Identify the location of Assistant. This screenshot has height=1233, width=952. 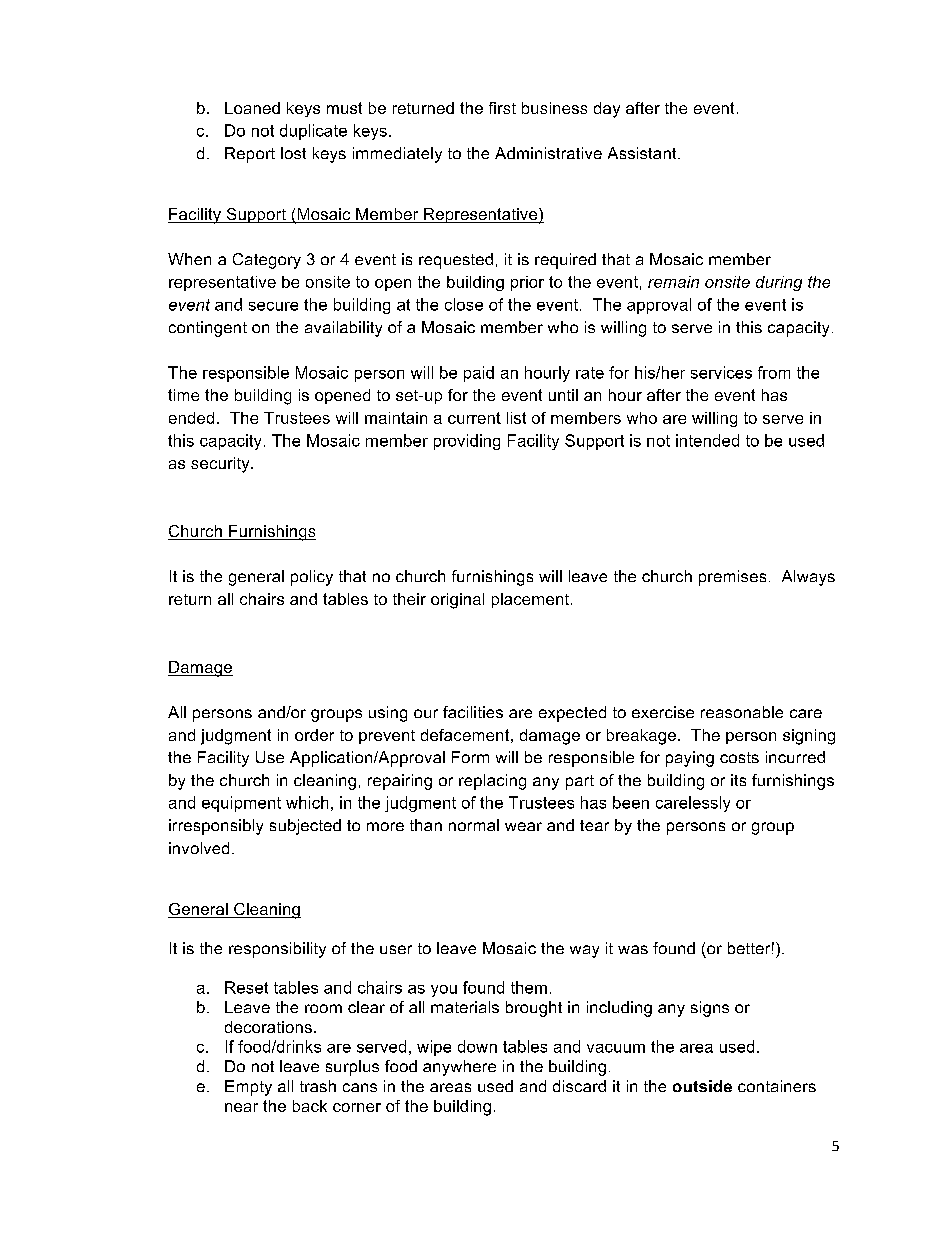
(643, 153).
